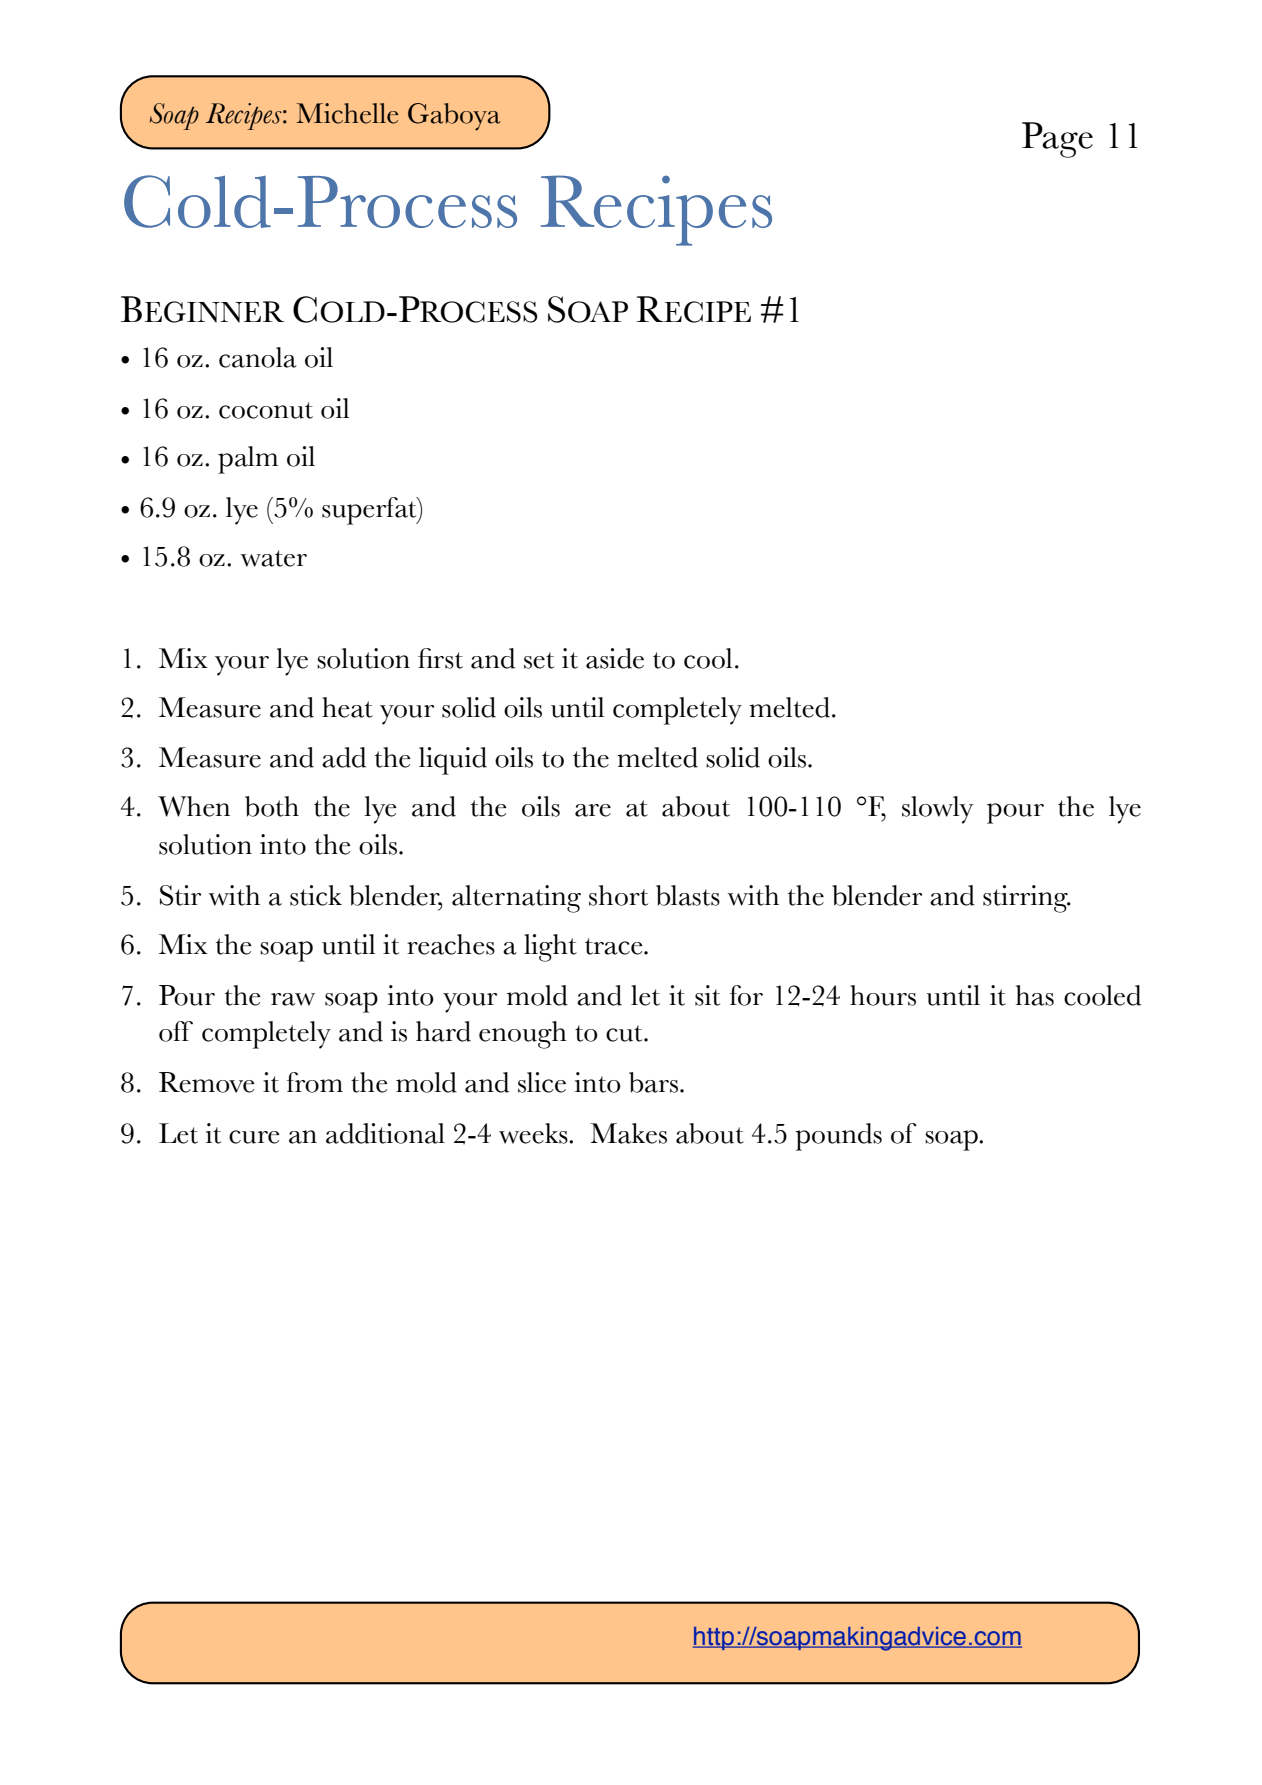 The height and width of the image is (1785, 1262). I want to click on stick, so click(316, 895).
